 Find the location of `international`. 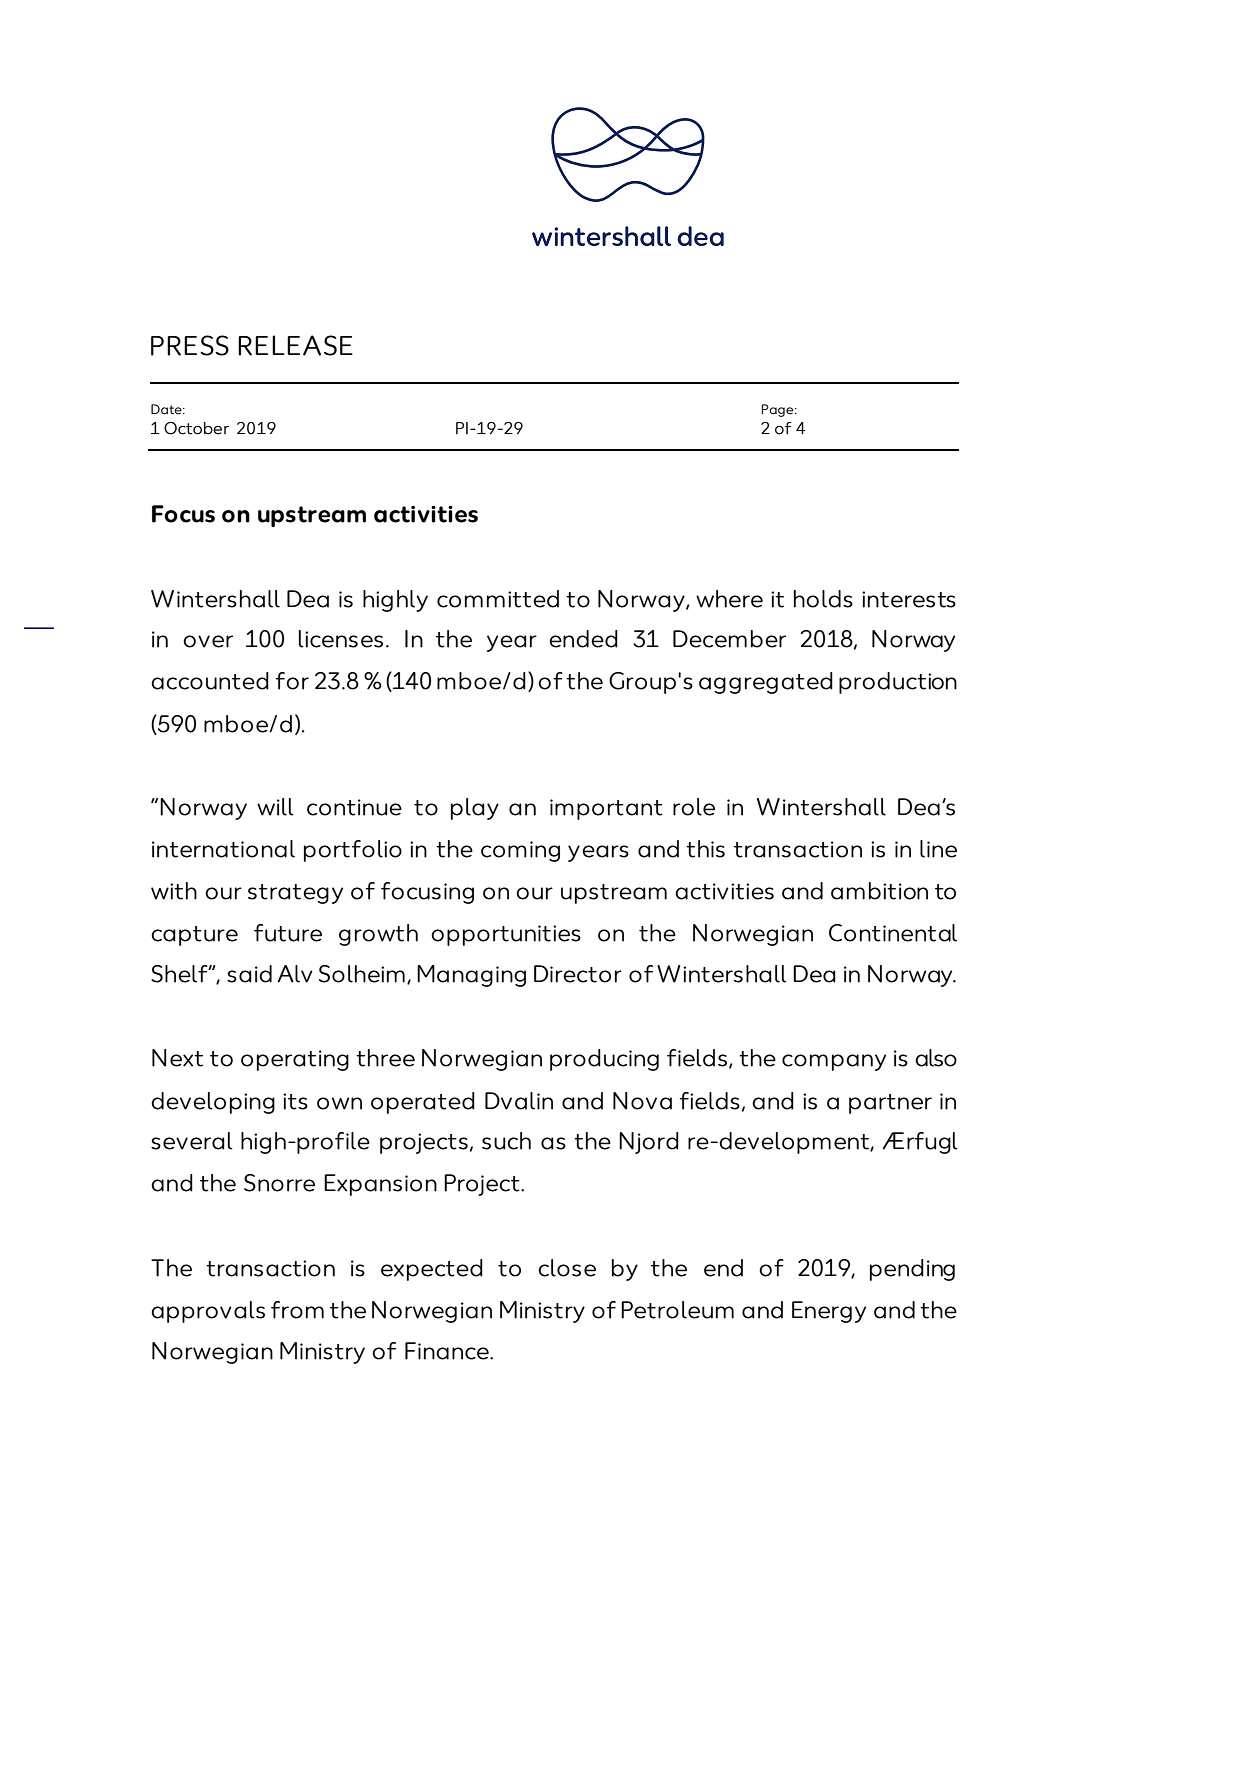

international is located at coordinates (223, 849).
